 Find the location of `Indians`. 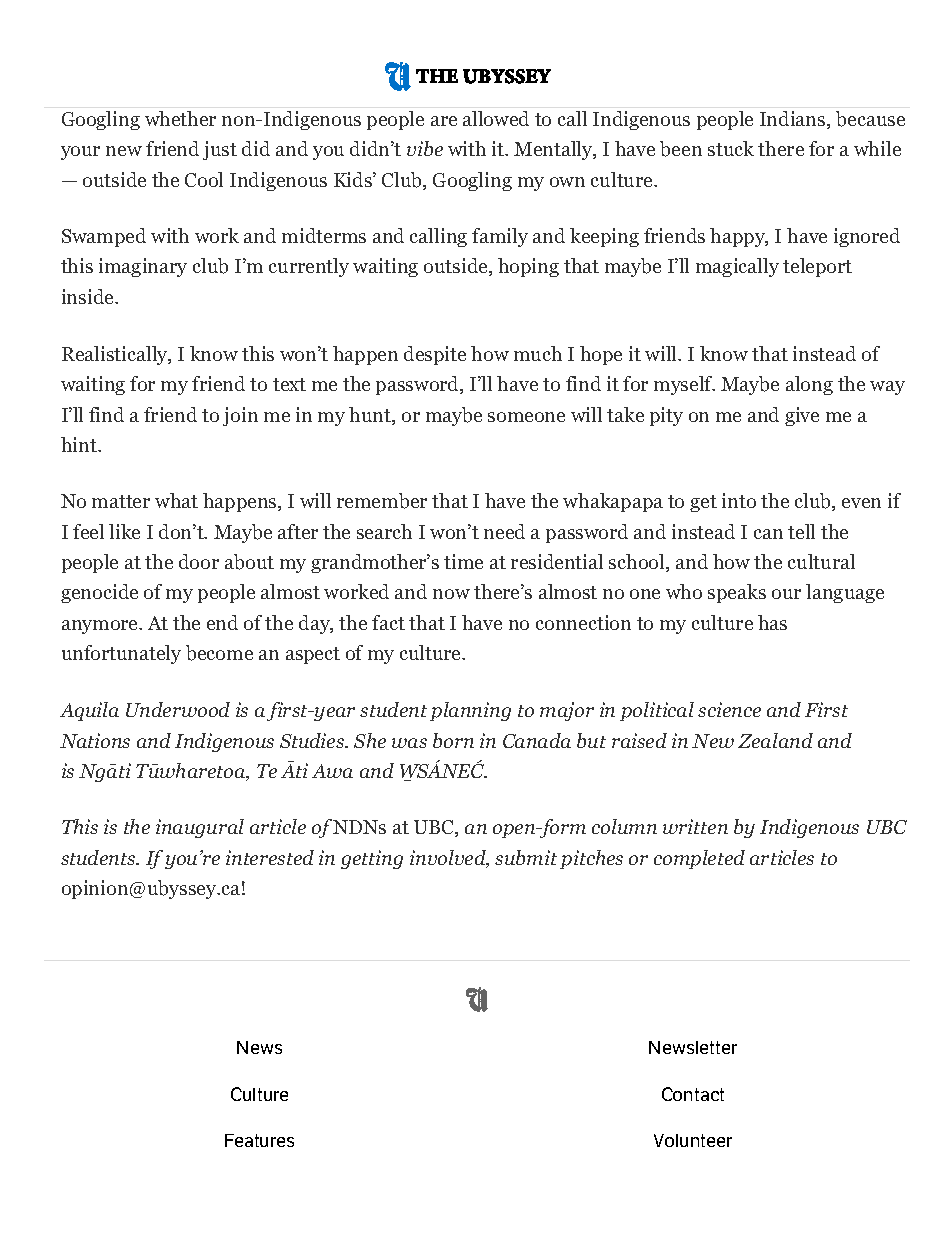

Indians is located at coordinates (792, 118).
